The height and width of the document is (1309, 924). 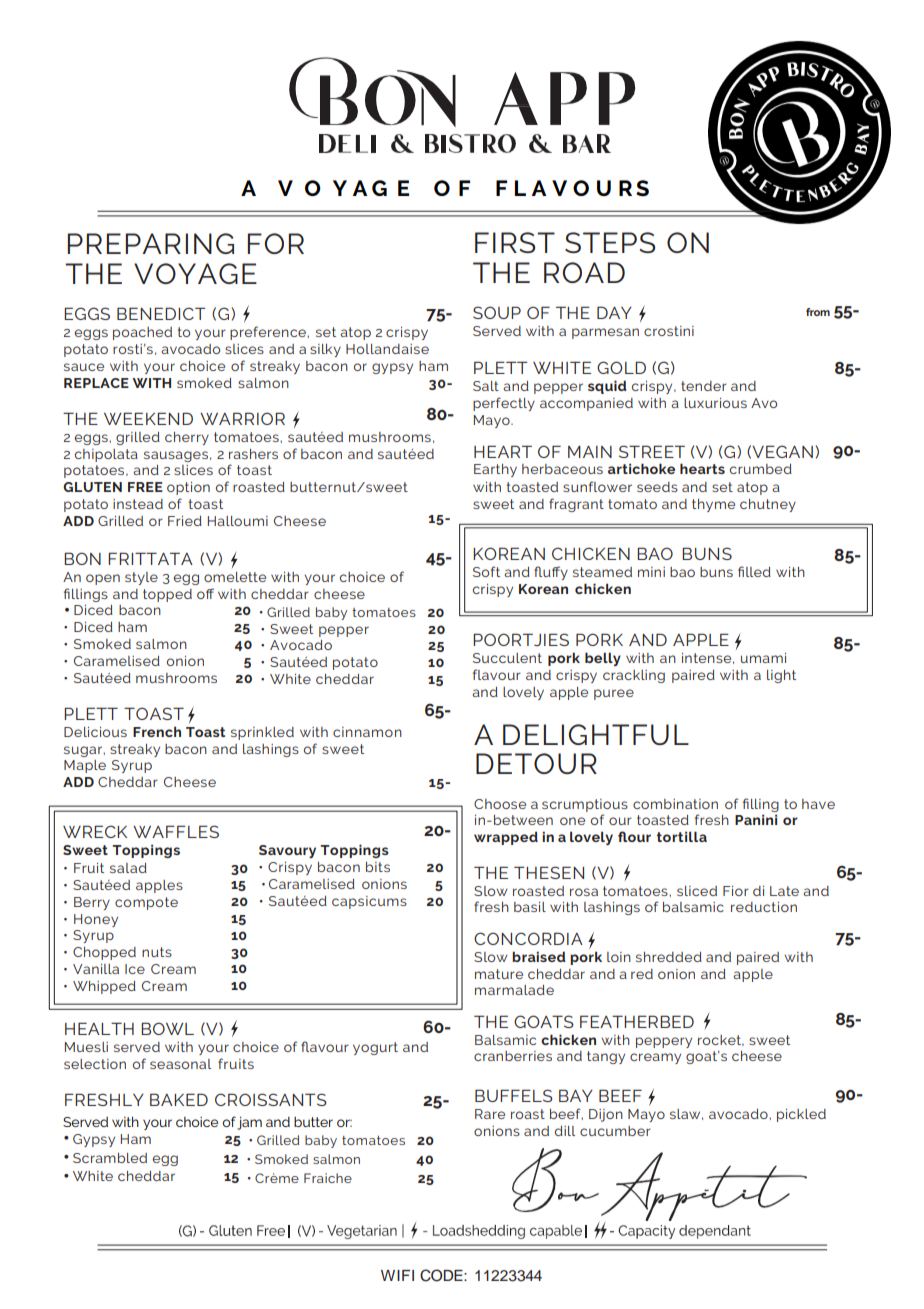 I want to click on pickled, so click(x=801, y=1115).
